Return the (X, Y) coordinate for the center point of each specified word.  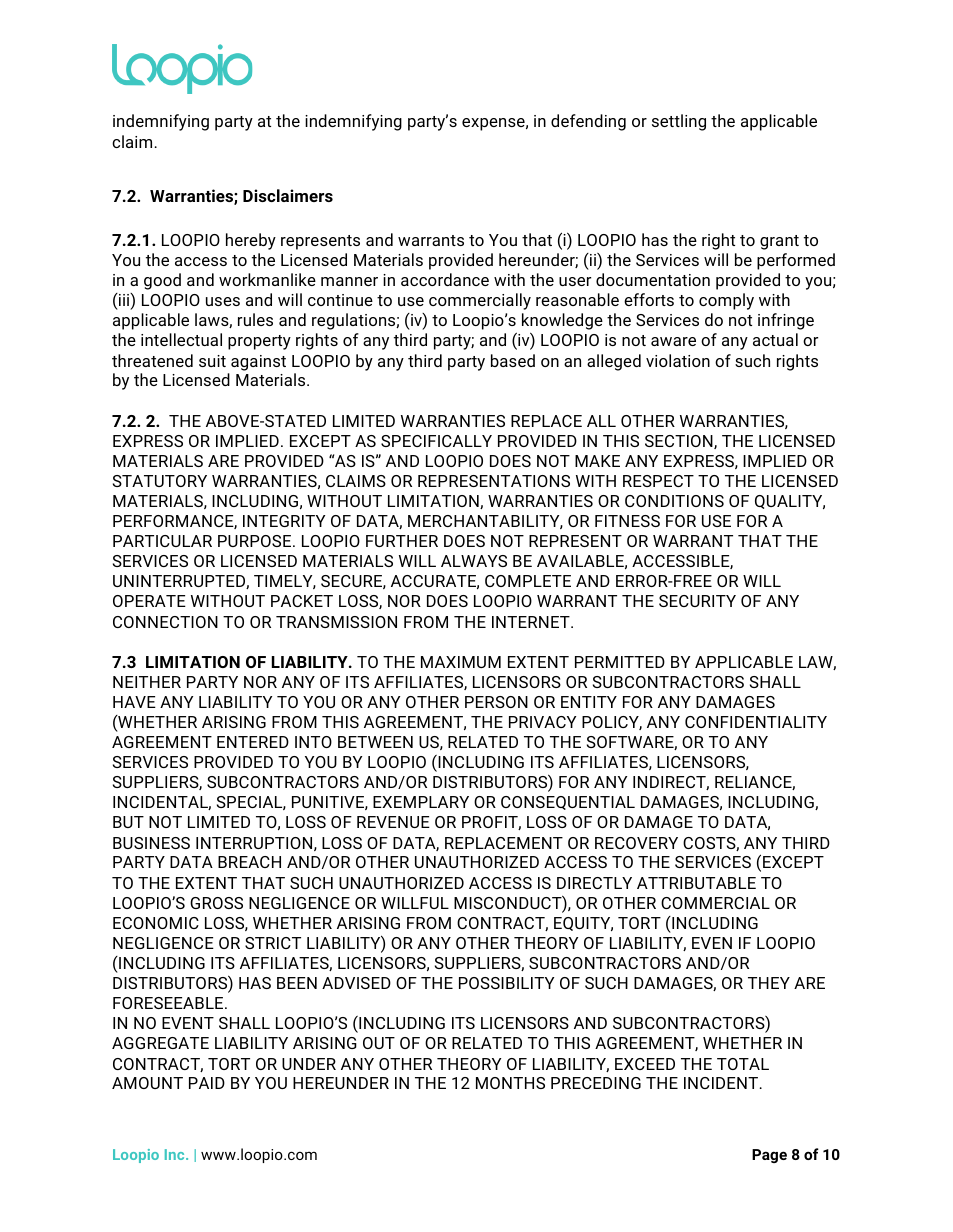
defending (588, 122)
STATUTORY (160, 481)
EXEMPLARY (421, 802)
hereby (251, 241)
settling (679, 122)
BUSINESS (151, 843)
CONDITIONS (674, 501)
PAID (207, 1083)
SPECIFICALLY (436, 441)
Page (769, 1156)
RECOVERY (636, 843)
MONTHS (510, 1083)
